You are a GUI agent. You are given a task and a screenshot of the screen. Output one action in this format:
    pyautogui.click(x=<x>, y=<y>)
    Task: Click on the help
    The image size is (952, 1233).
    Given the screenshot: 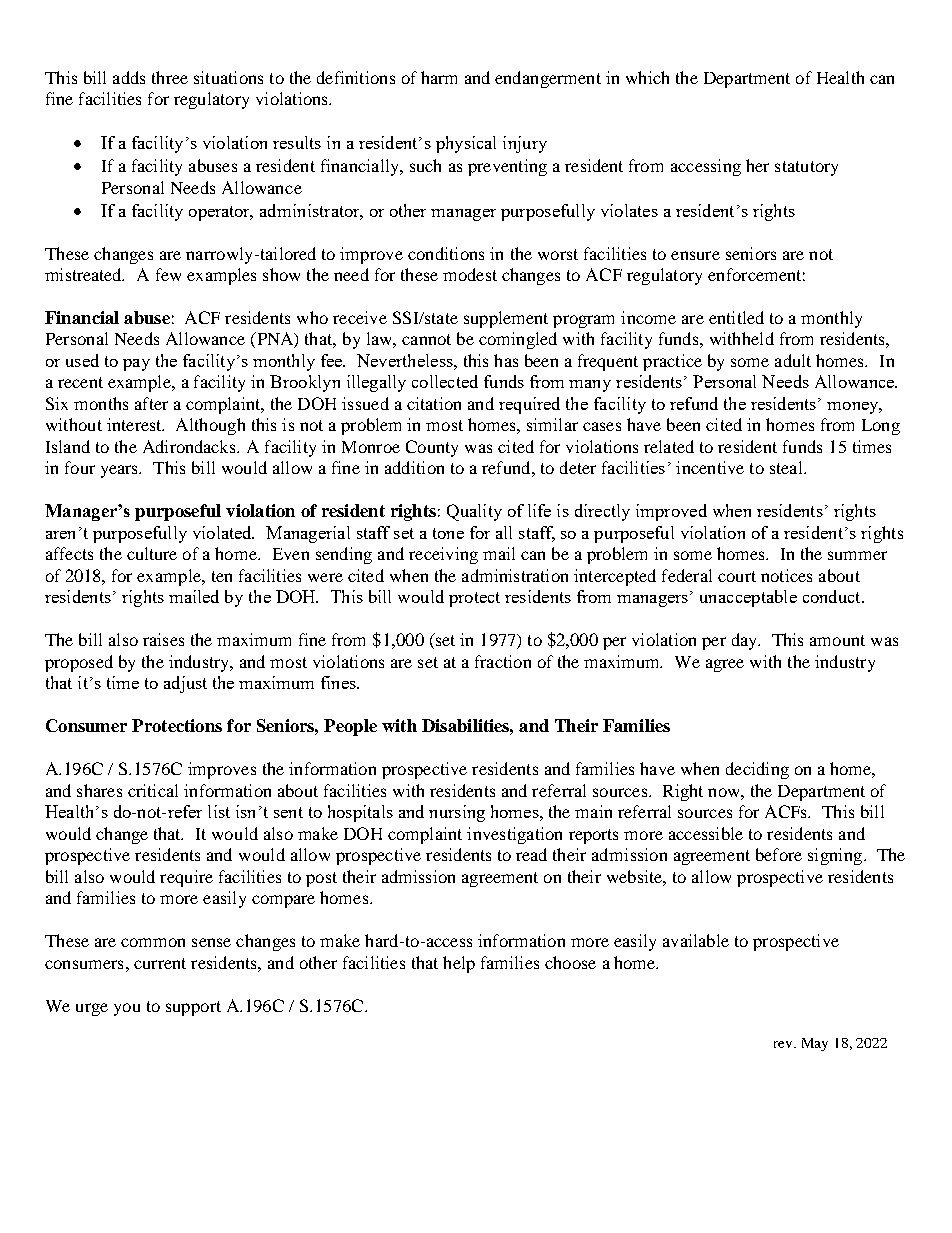 What is the action you would take?
    pyautogui.click(x=459, y=964)
